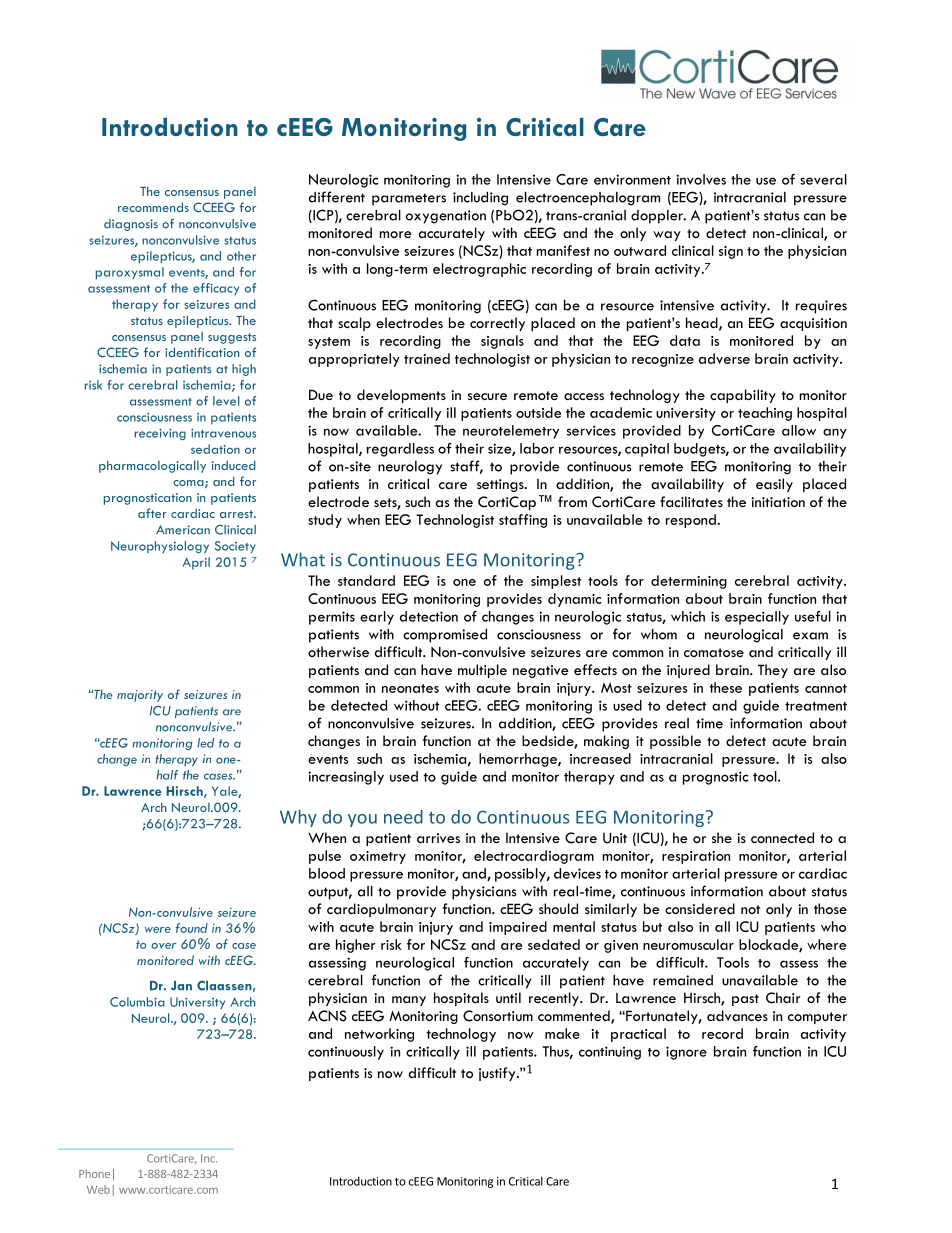  Describe the element at coordinates (778, 502) in the screenshot. I see `initiation` at that location.
